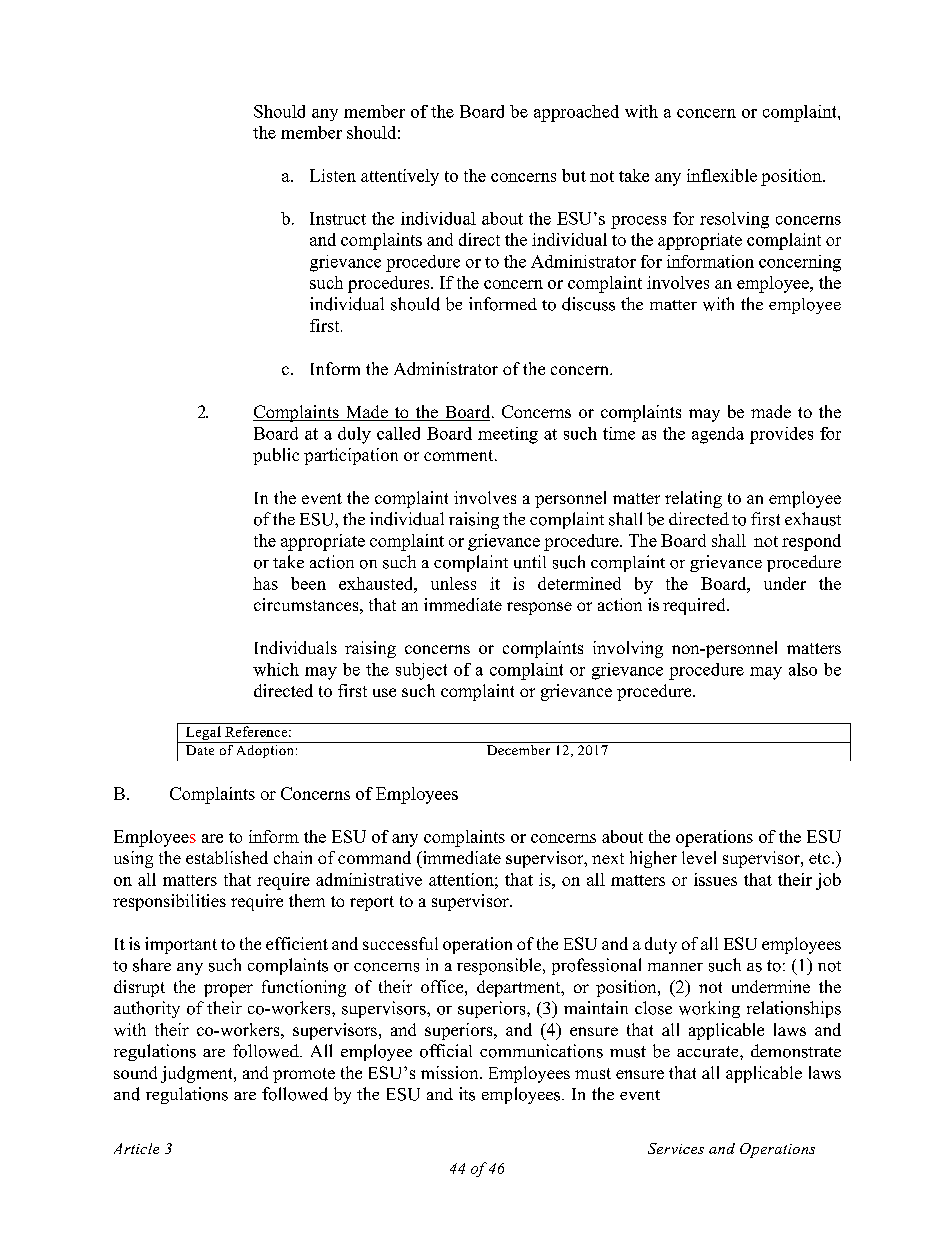 Image resolution: width=952 pixels, height=1233 pixels. Describe the element at coordinates (198, 1074) in the page. I see `judgment` at that location.
